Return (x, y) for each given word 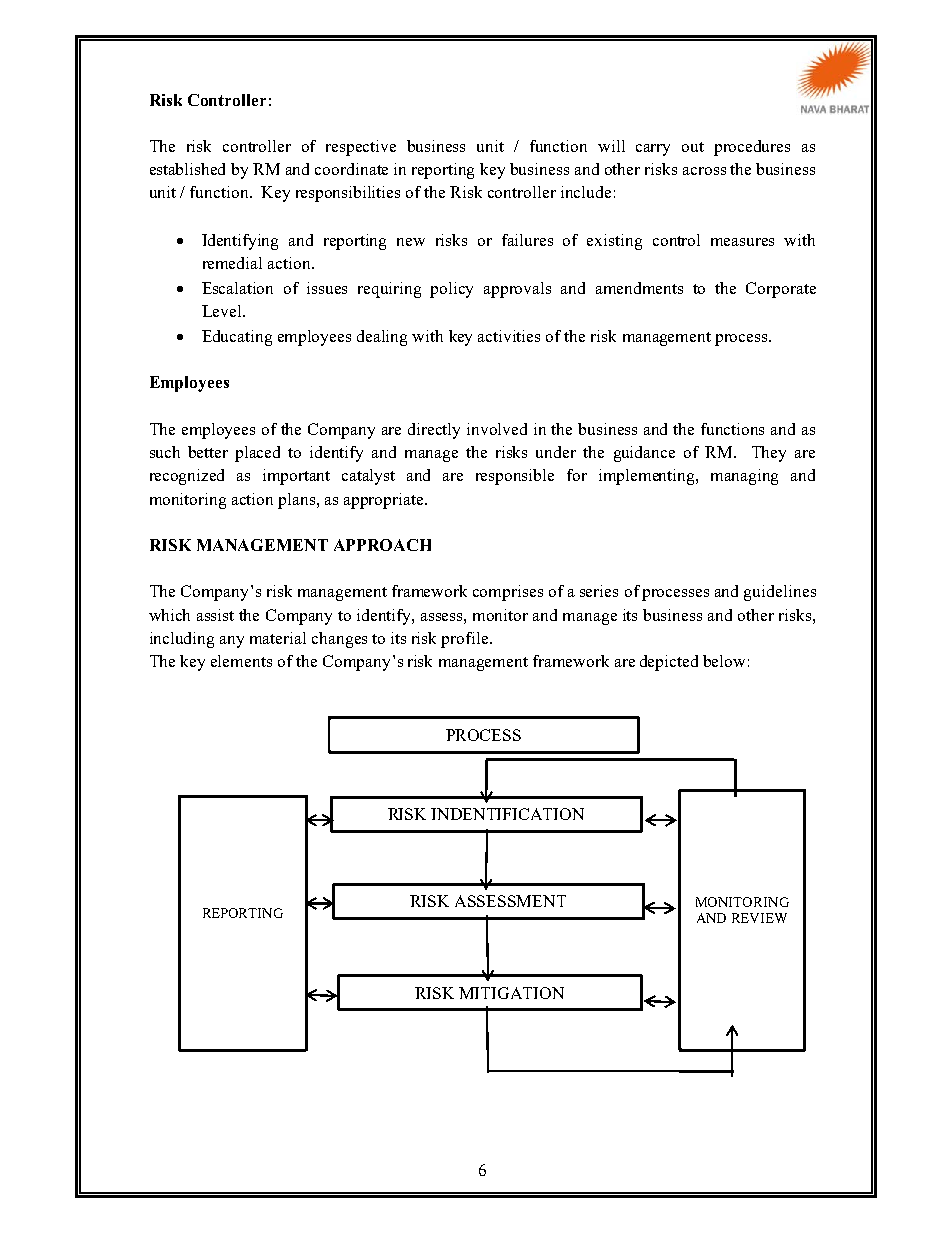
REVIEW (759, 918)
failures (527, 240)
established (187, 169)
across (704, 171)
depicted (669, 663)
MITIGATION (511, 993)
